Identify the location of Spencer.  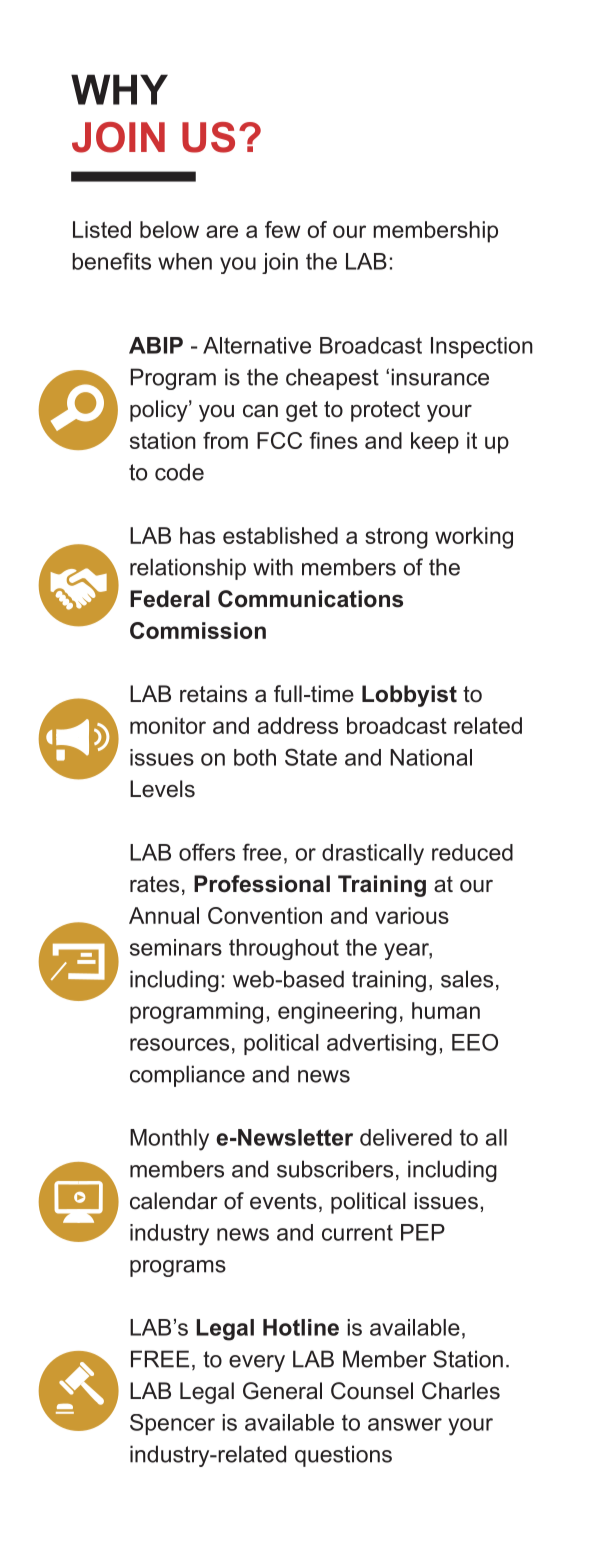
(172, 1424).
